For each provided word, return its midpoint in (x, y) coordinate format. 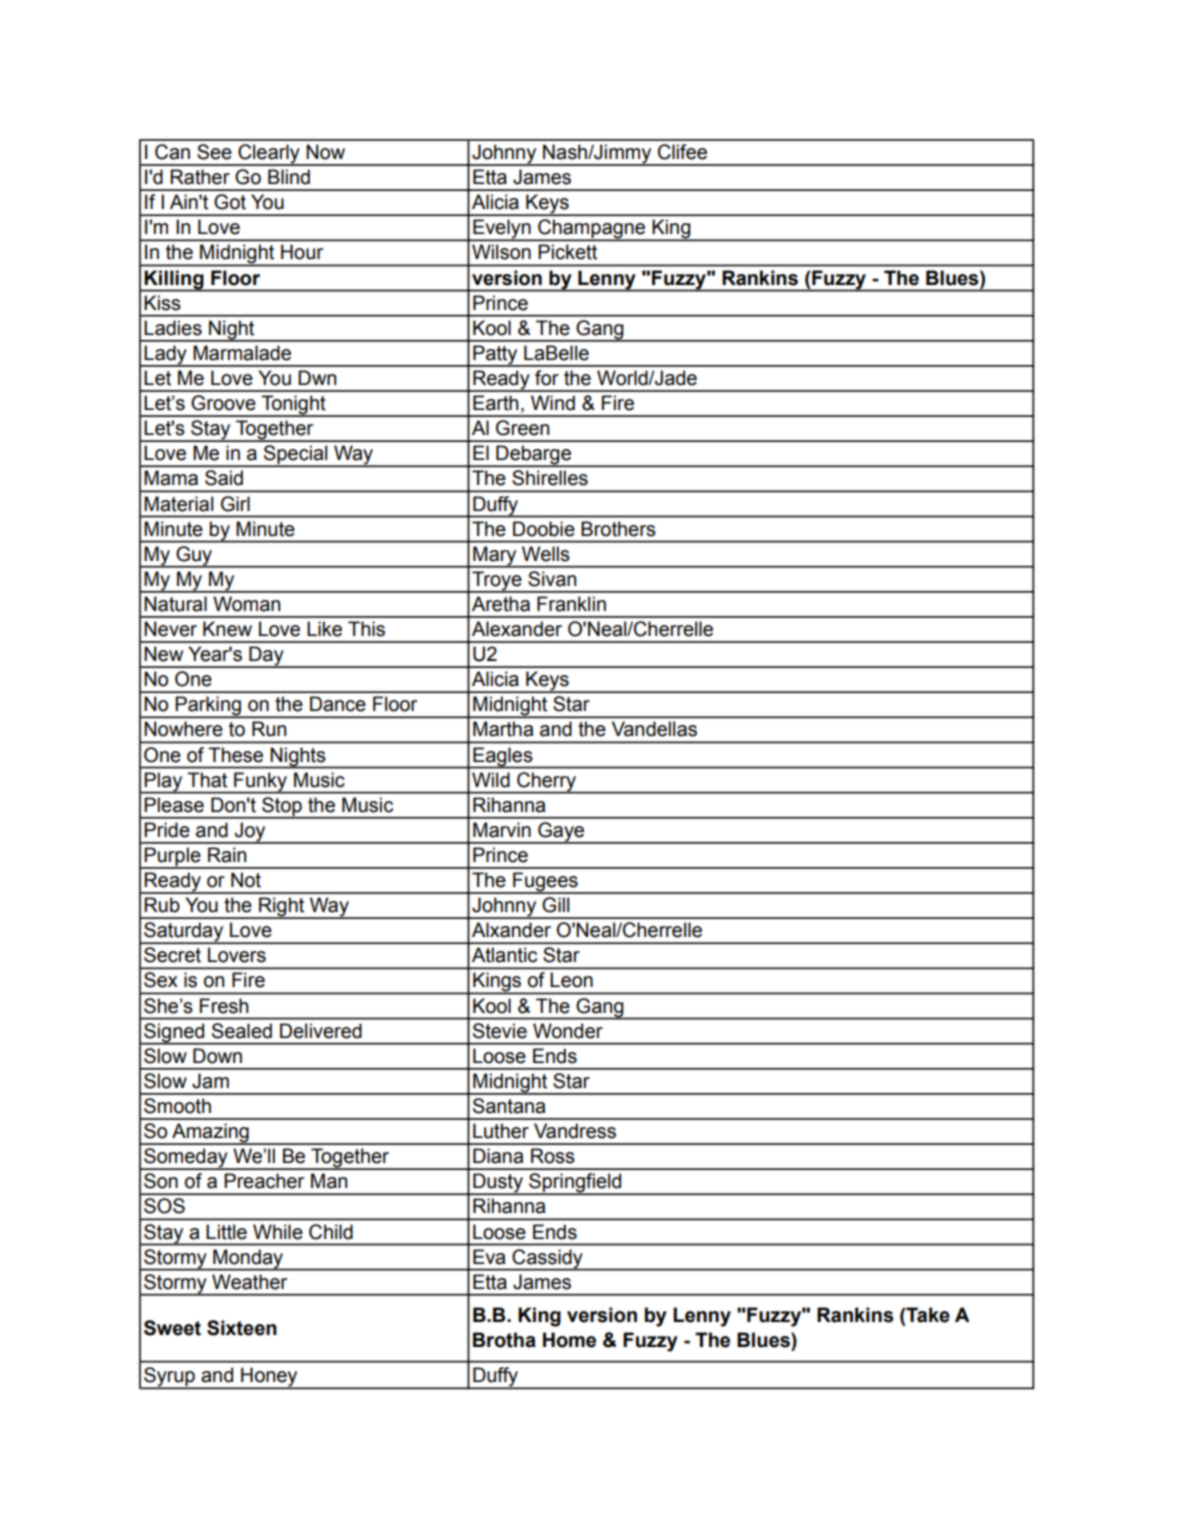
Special (296, 456)
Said (224, 478)
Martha (503, 729)
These (235, 755)
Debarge (533, 456)
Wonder (568, 1031)
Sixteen (242, 1328)
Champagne (592, 230)
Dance (338, 704)
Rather (200, 177)
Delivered (321, 1031)
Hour (302, 252)
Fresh (224, 1006)
